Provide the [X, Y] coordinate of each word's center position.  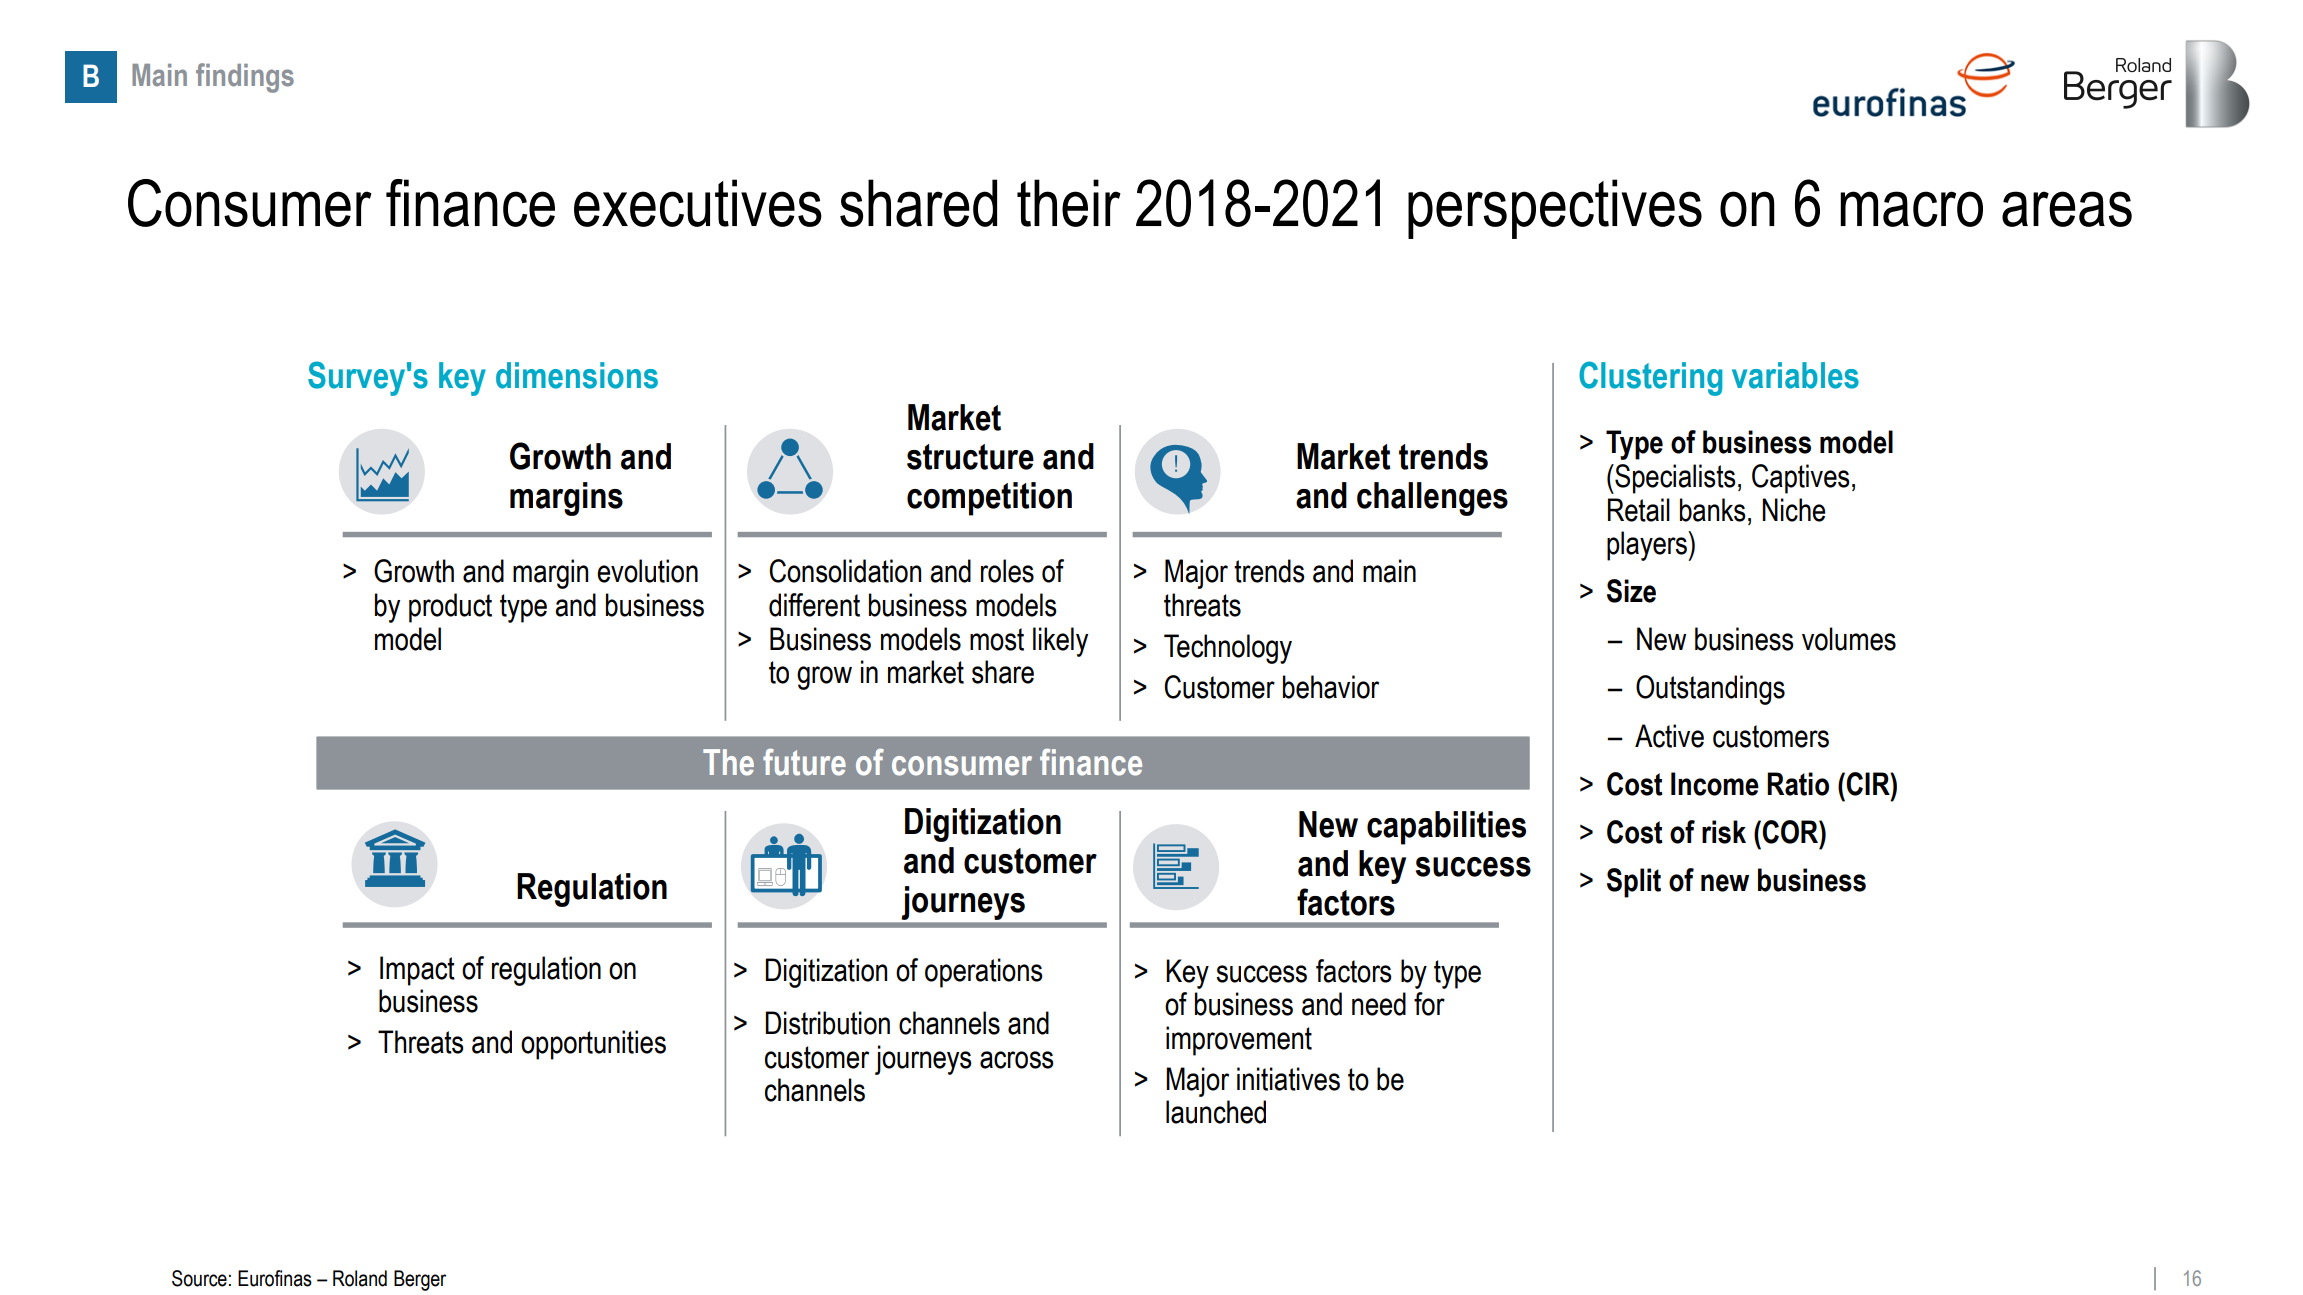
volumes [1849, 639]
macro [1912, 209]
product [450, 608]
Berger [420, 1280]
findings [245, 78]
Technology [1228, 649]
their [1069, 203]
